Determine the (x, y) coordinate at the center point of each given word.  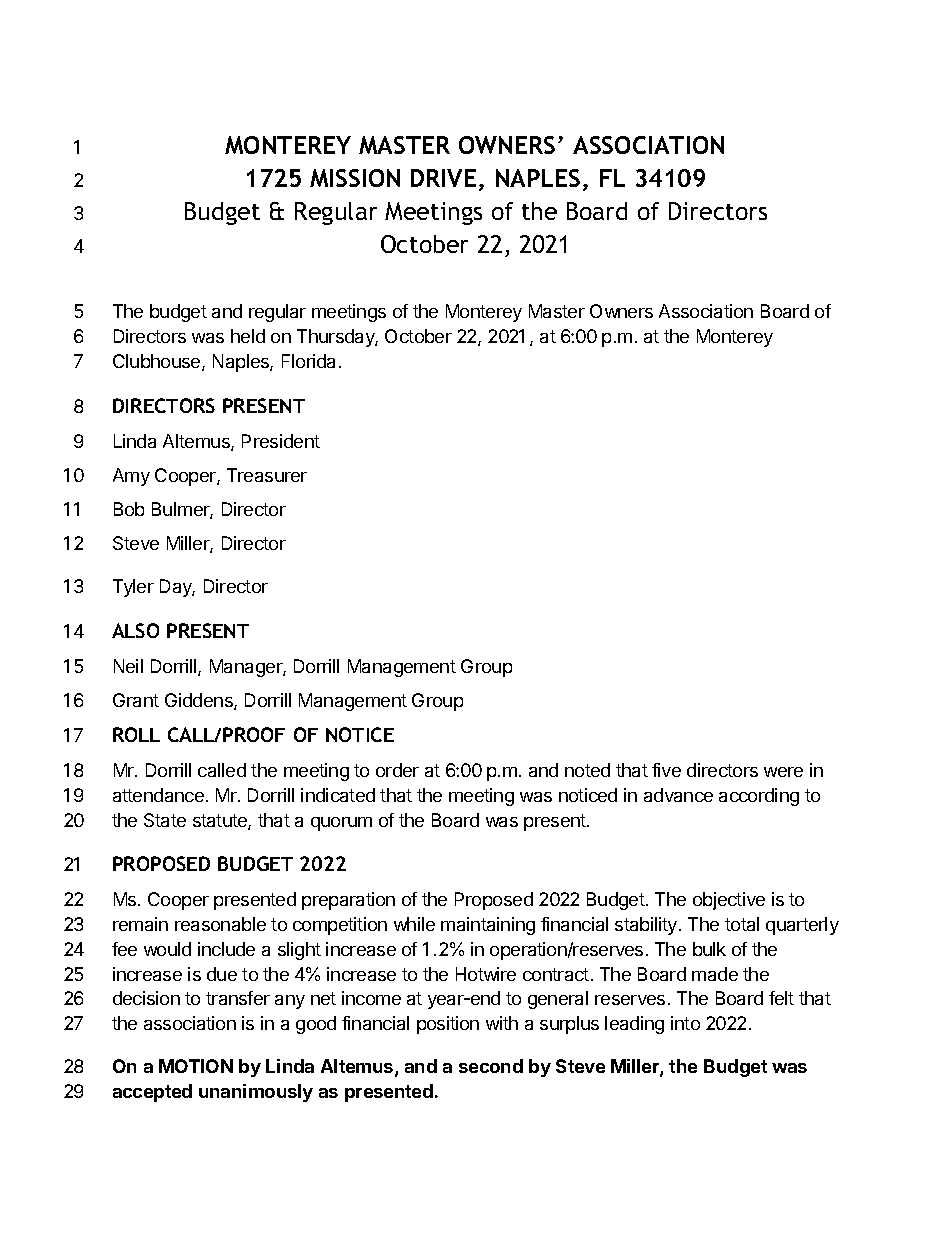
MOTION (196, 1066)
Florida (308, 361)
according (759, 797)
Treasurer (267, 475)
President (281, 441)
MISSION (355, 178)
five (666, 770)
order (397, 770)
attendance (158, 795)
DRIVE (443, 178)
